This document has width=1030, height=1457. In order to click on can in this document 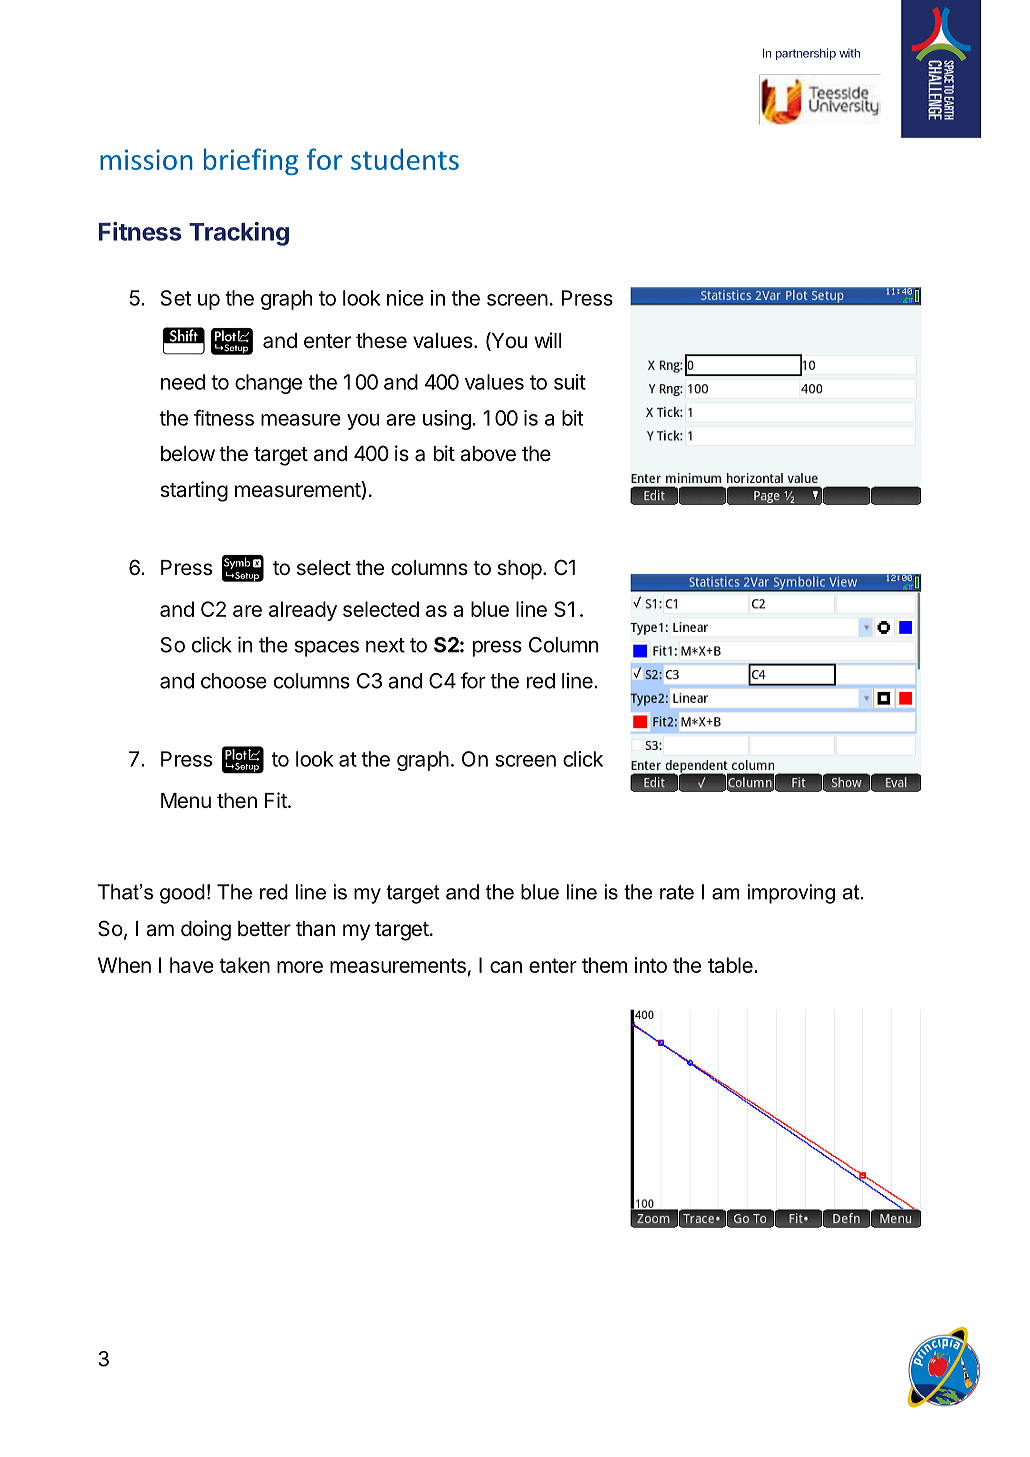, I will do `click(506, 967)`.
